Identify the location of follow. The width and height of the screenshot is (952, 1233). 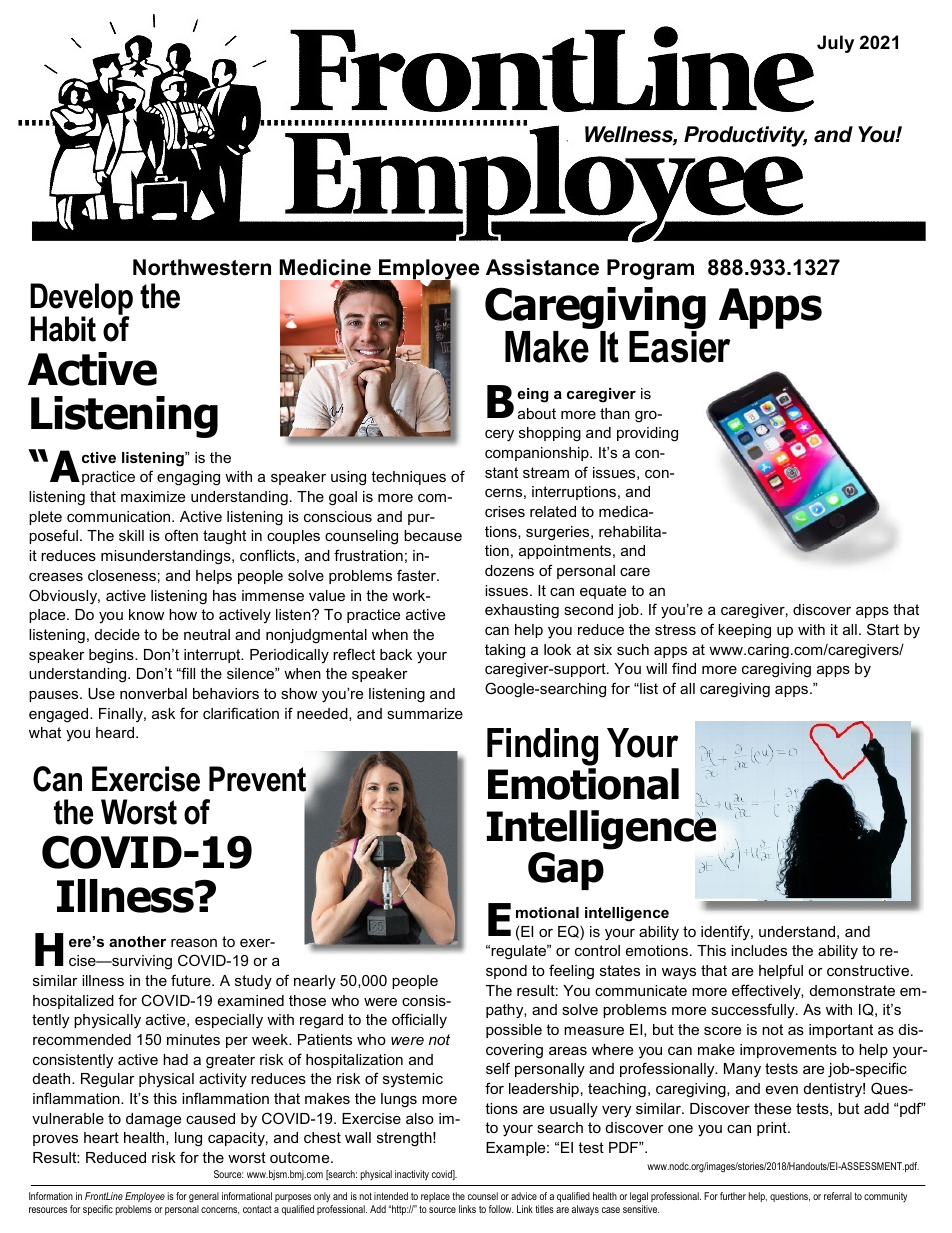
(501, 1209).
